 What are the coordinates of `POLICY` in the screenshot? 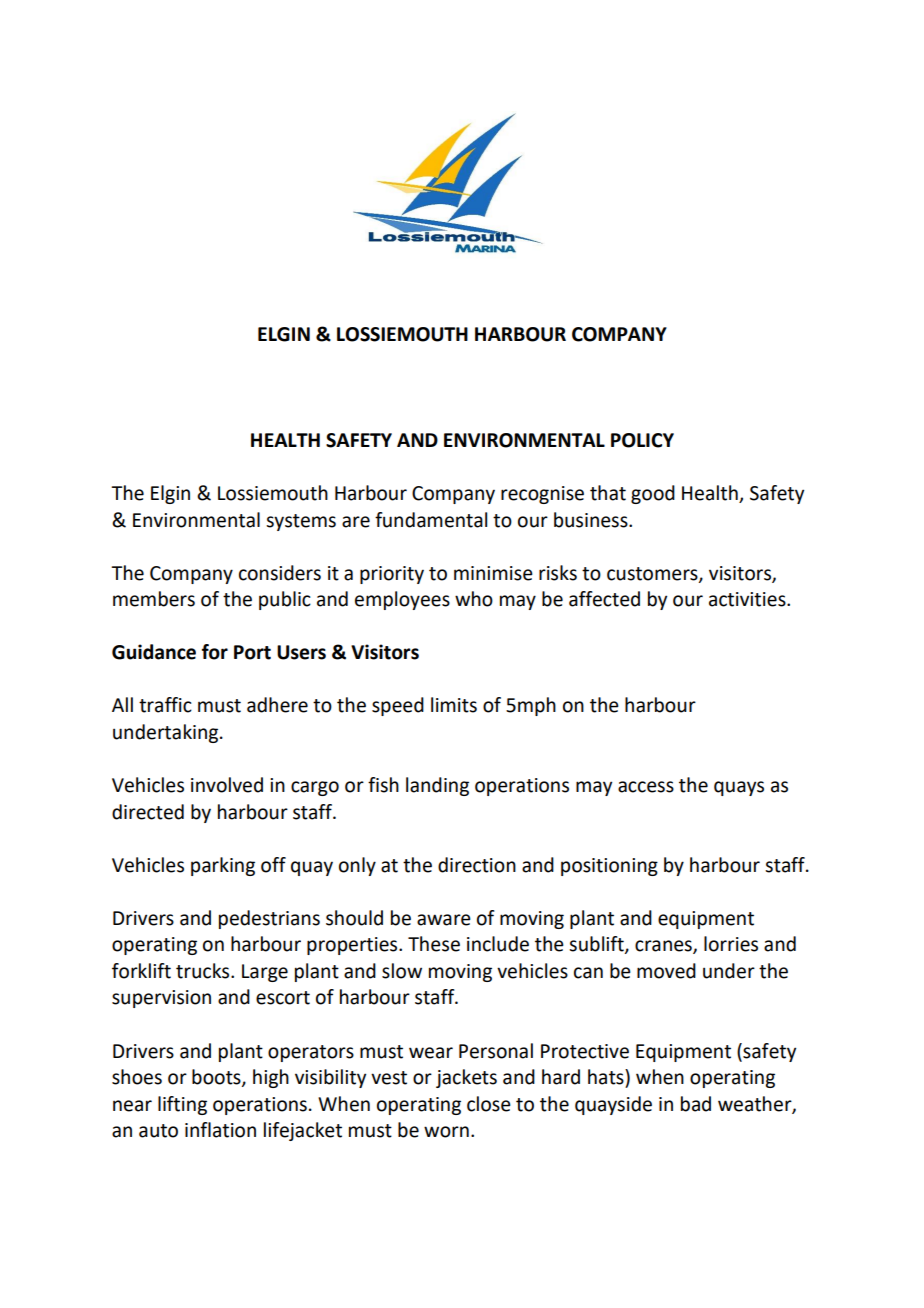 It's located at (642, 440).
